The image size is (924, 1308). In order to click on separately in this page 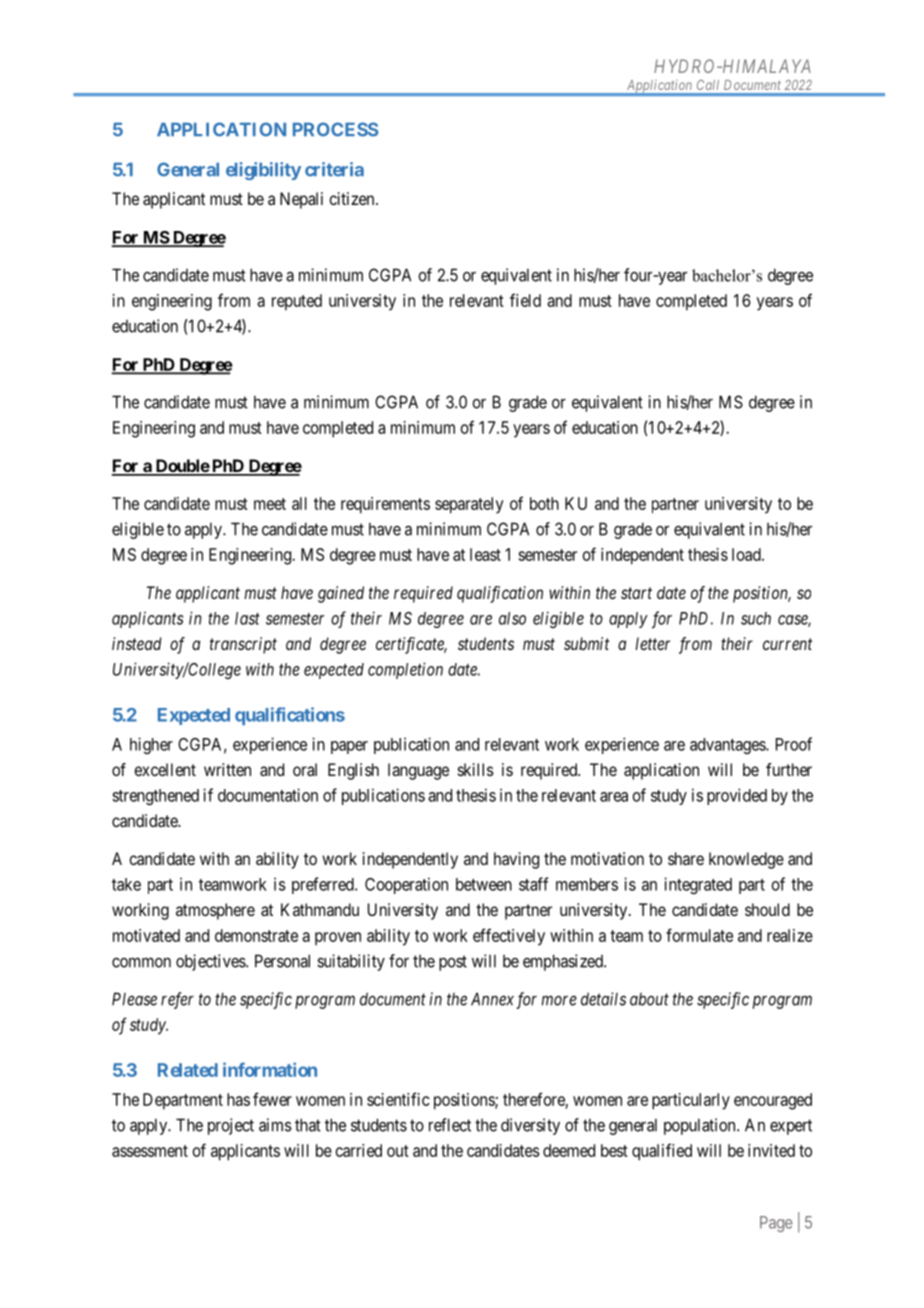, I will do `click(469, 505)`.
